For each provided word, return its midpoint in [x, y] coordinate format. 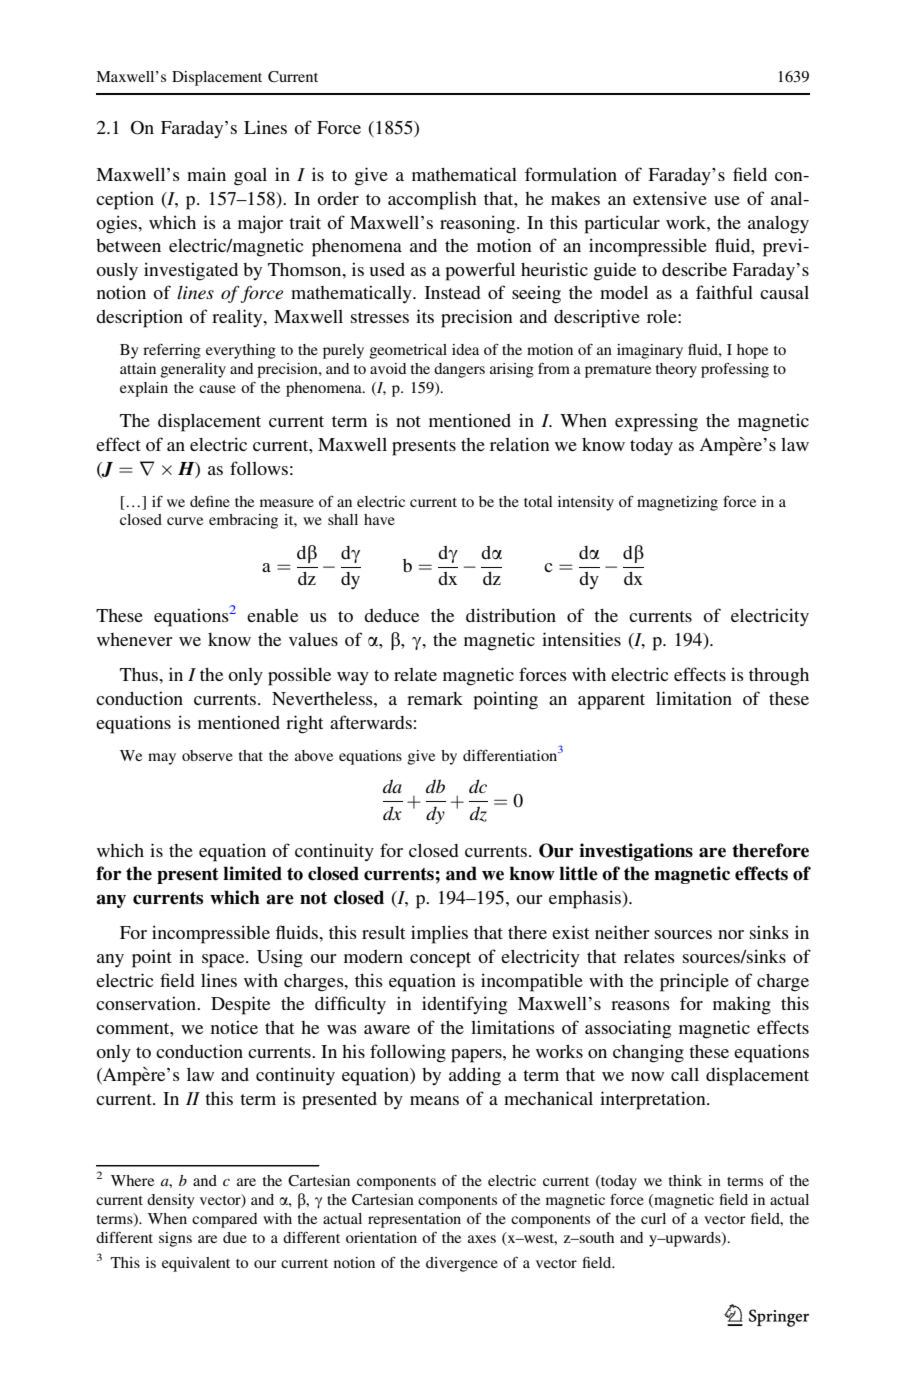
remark [435, 698]
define [210, 501]
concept [440, 960]
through [779, 677]
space [224, 961]
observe [207, 755]
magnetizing [677, 503]
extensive [670, 198]
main [206, 174]
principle [694, 982]
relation [520, 444]
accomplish [432, 200]
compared [224, 1220]
